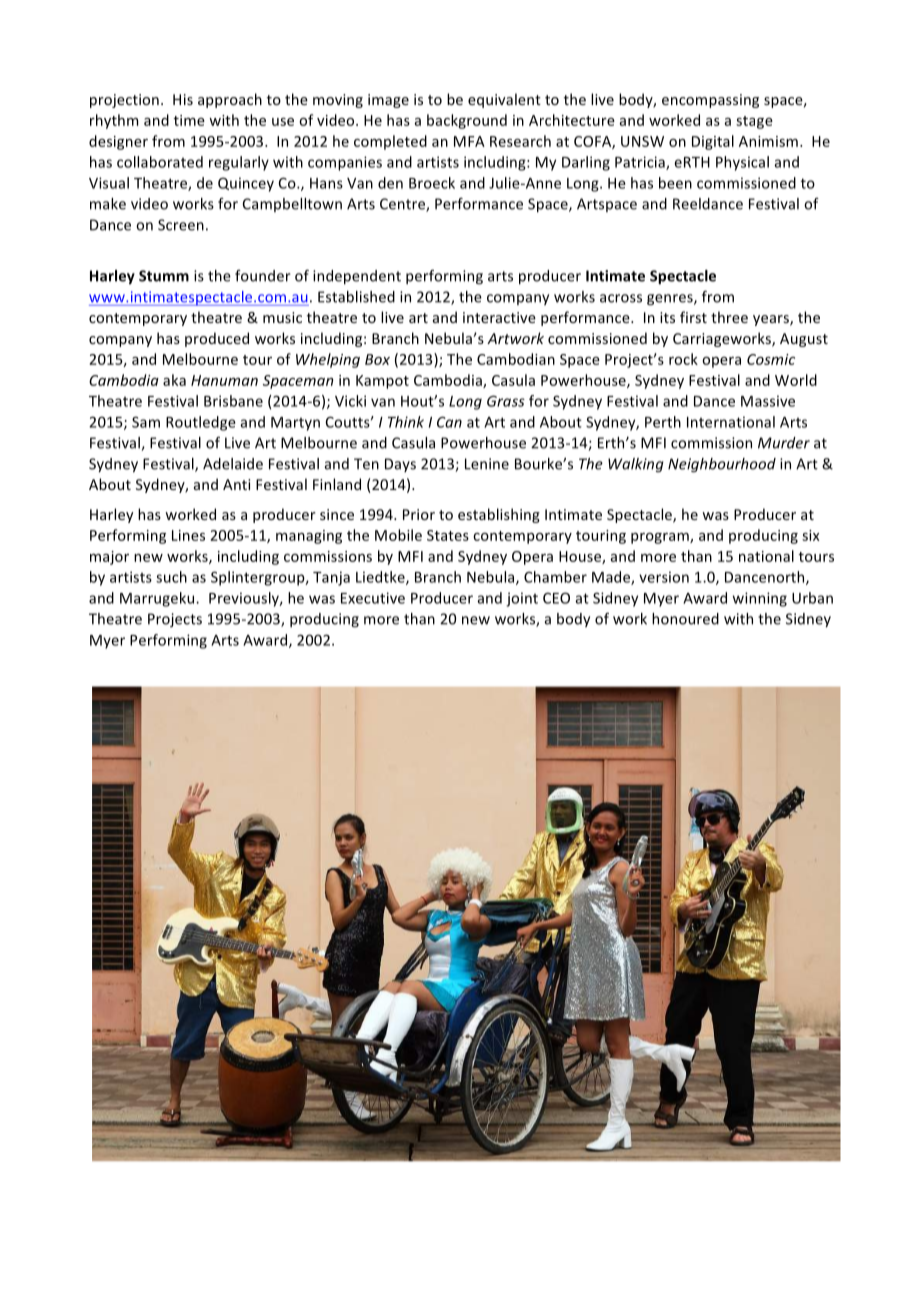  I want to click on three, so click(729, 317).
